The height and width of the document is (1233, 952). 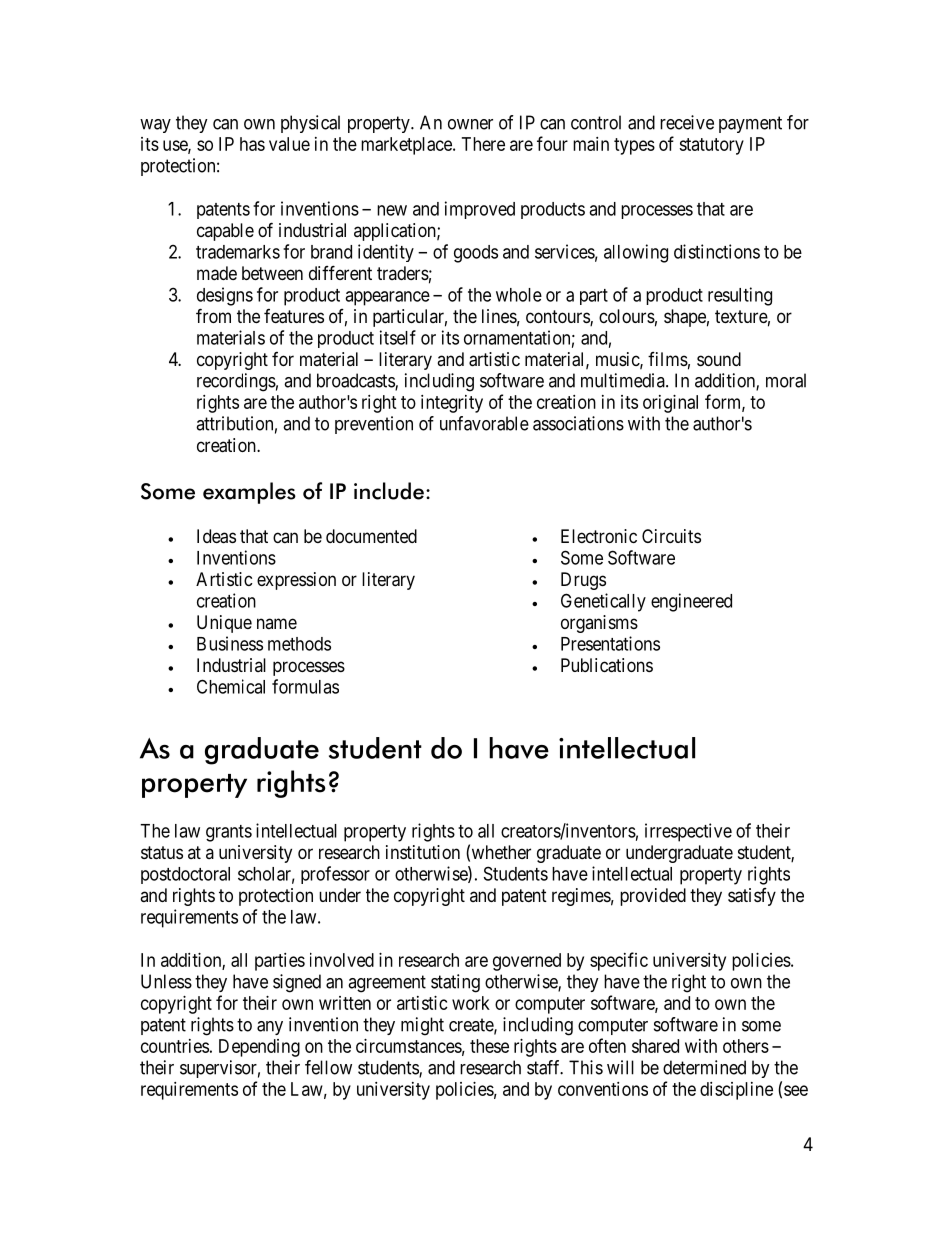 I want to click on There, so click(x=483, y=144).
